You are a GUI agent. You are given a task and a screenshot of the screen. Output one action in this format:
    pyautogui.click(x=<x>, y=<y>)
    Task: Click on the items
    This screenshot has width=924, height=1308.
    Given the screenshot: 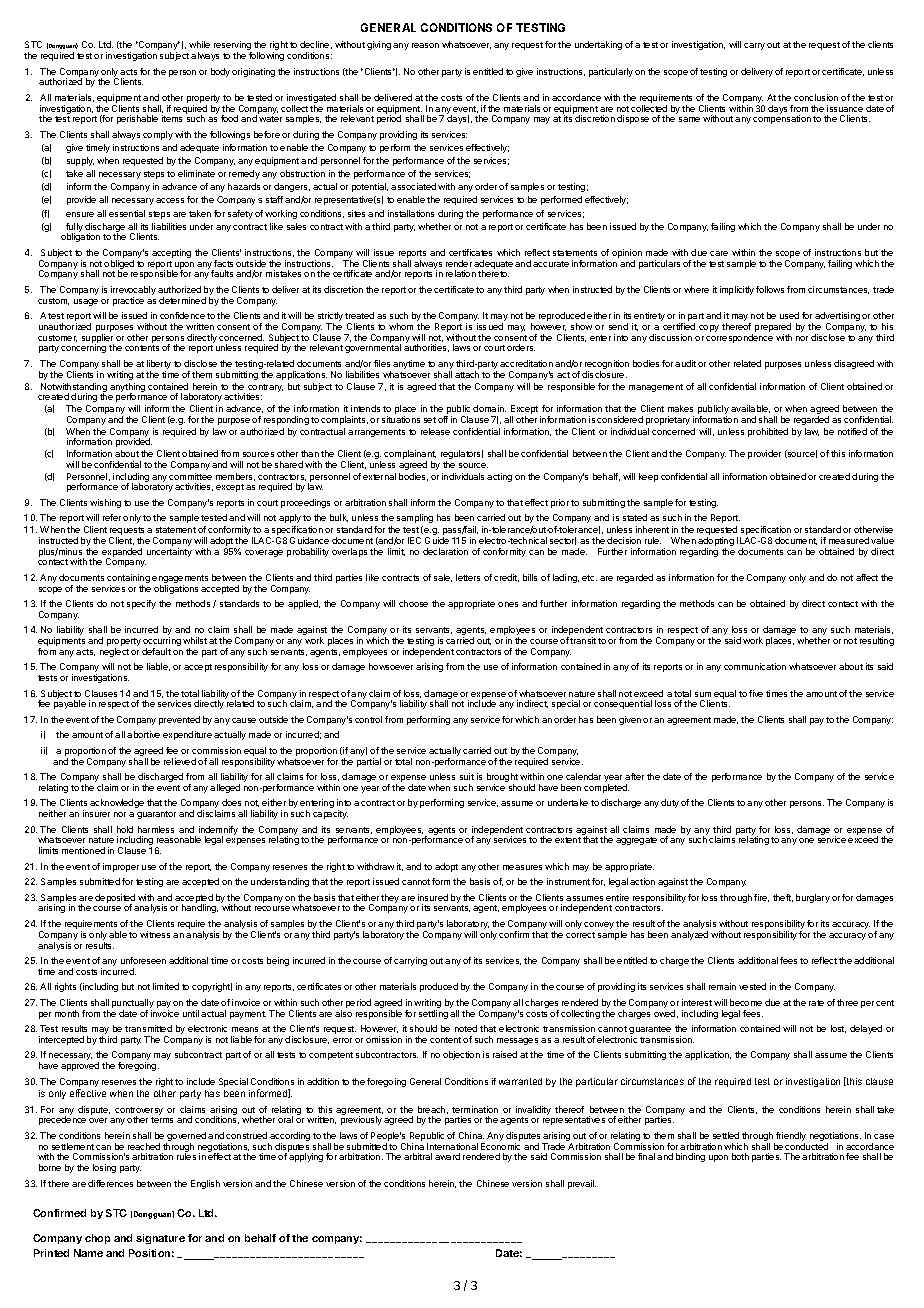 What is the action you would take?
    pyautogui.click(x=172, y=118)
